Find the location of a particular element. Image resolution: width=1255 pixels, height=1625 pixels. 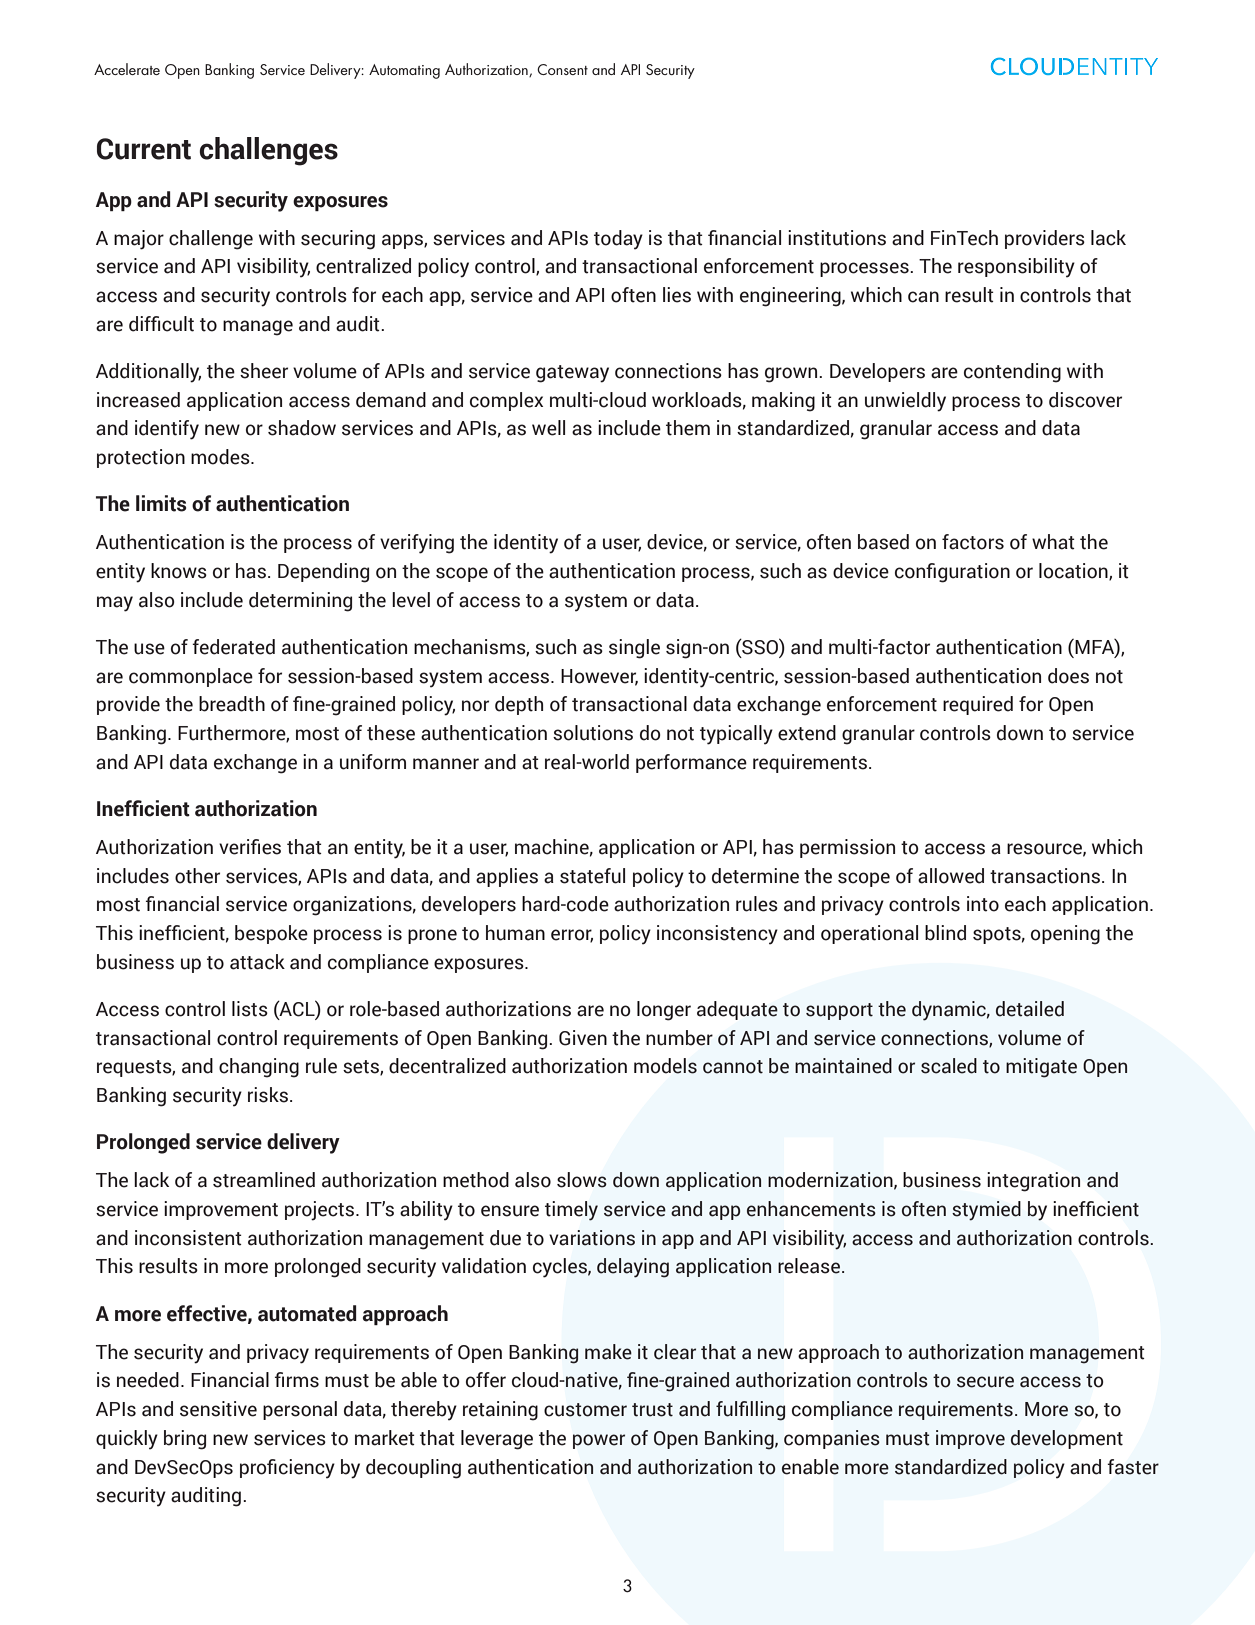

gateway is located at coordinates (572, 374).
